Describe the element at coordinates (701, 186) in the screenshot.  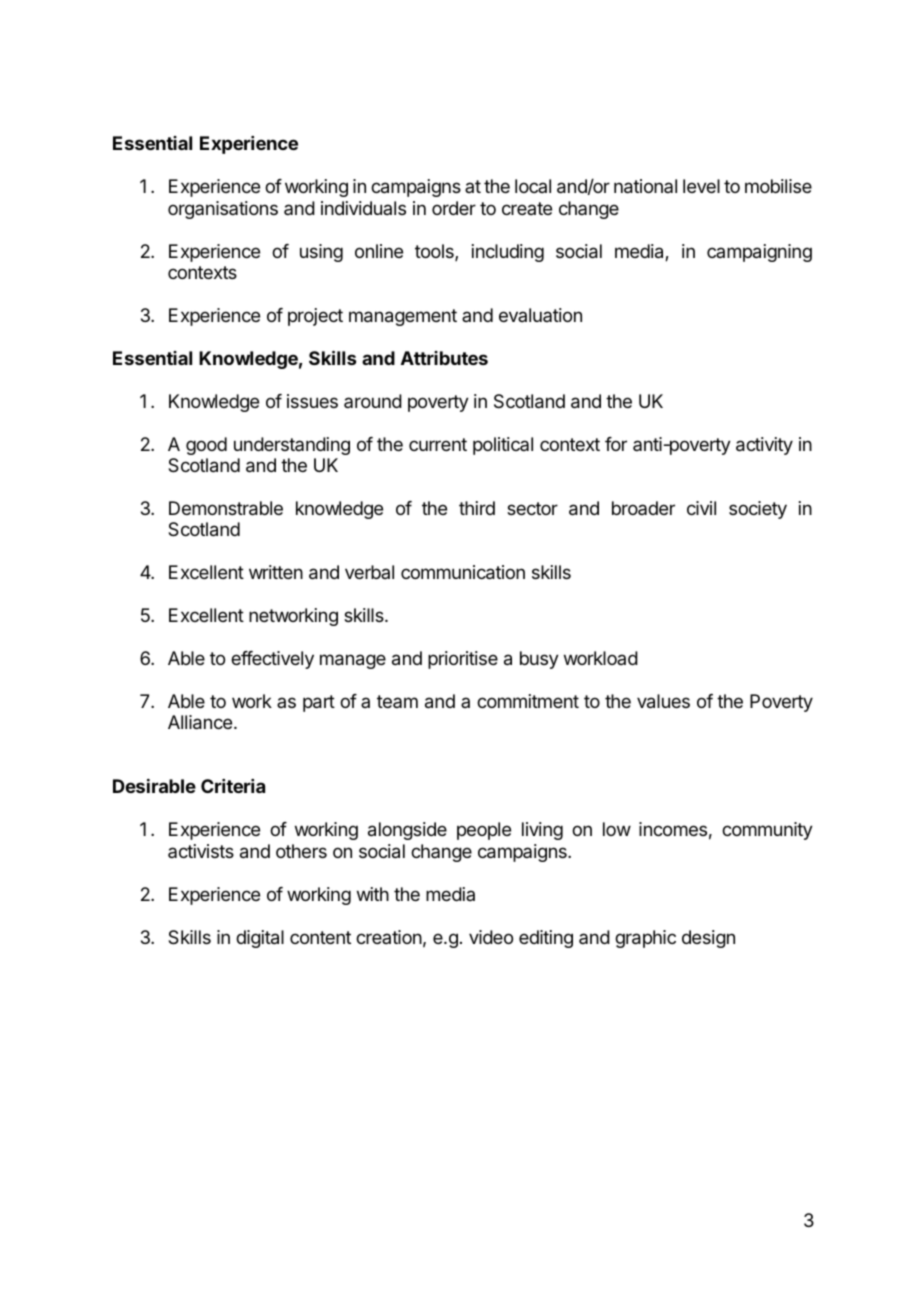
I see `level` at that location.
